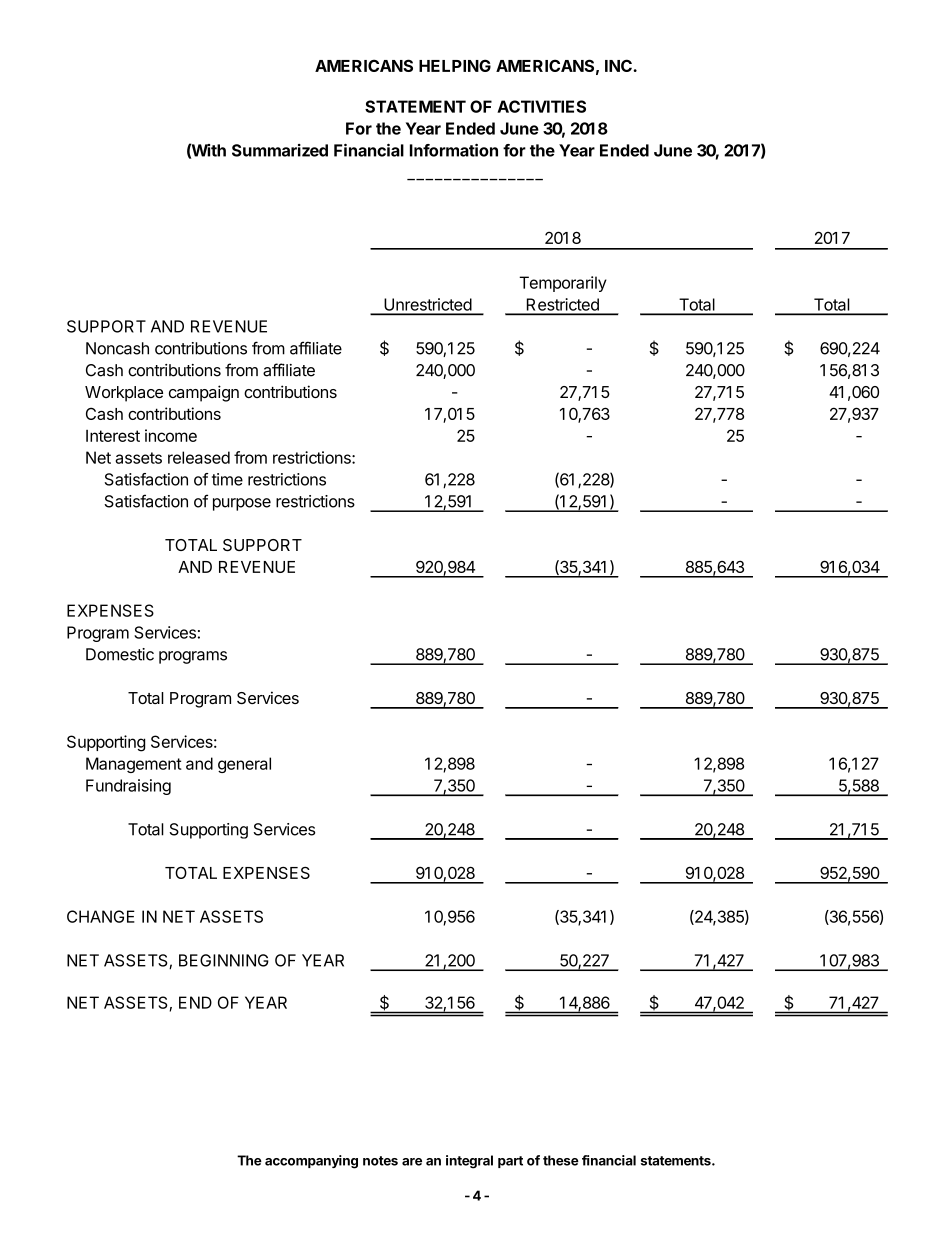 The image size is (952, 1233). Describe the element at coordinates (120, 654) in the screenshot. I see `Domestic` at that location.
